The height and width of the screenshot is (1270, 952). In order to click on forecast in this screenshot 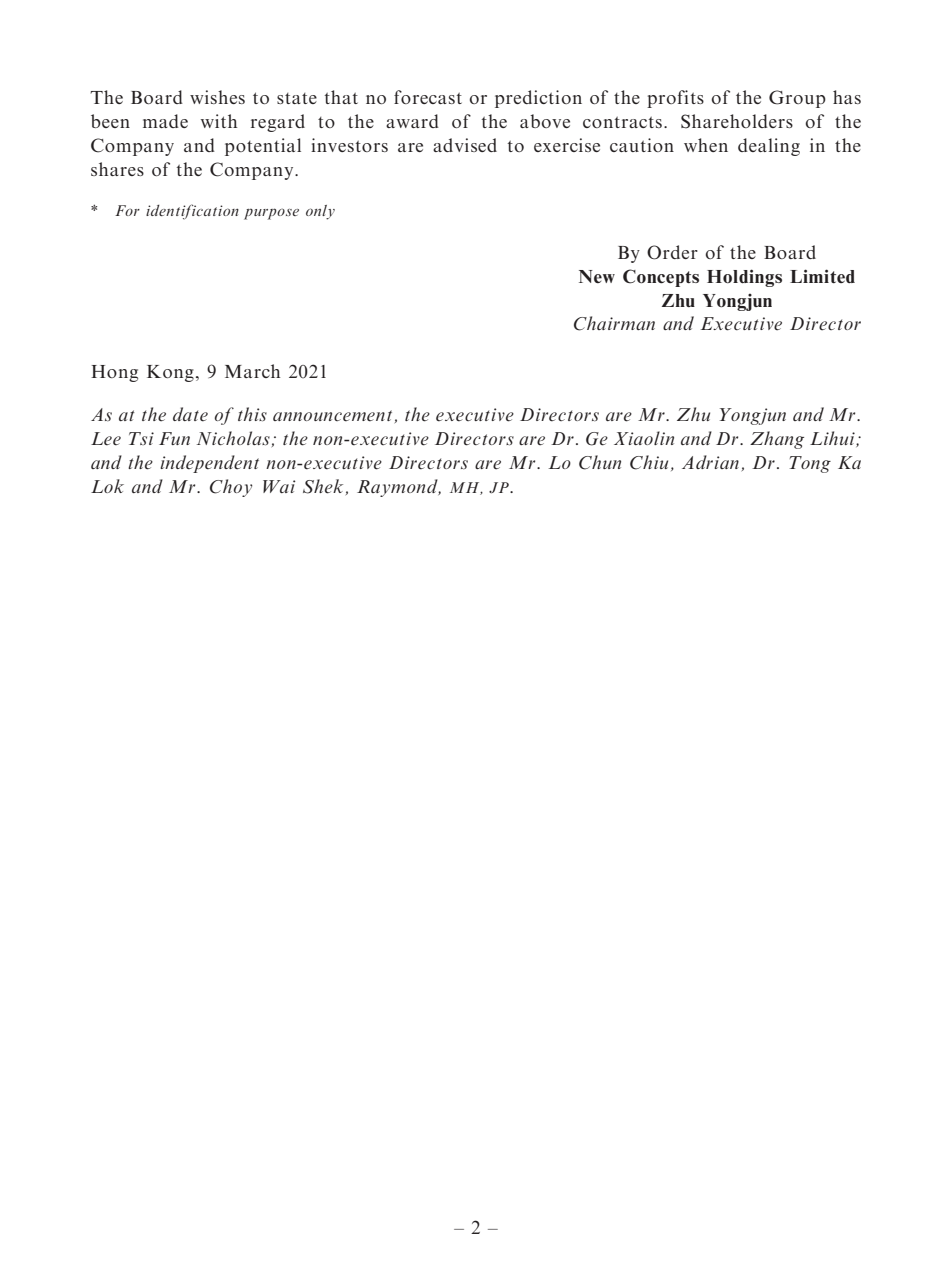, I will do `click(428, 97)`.
